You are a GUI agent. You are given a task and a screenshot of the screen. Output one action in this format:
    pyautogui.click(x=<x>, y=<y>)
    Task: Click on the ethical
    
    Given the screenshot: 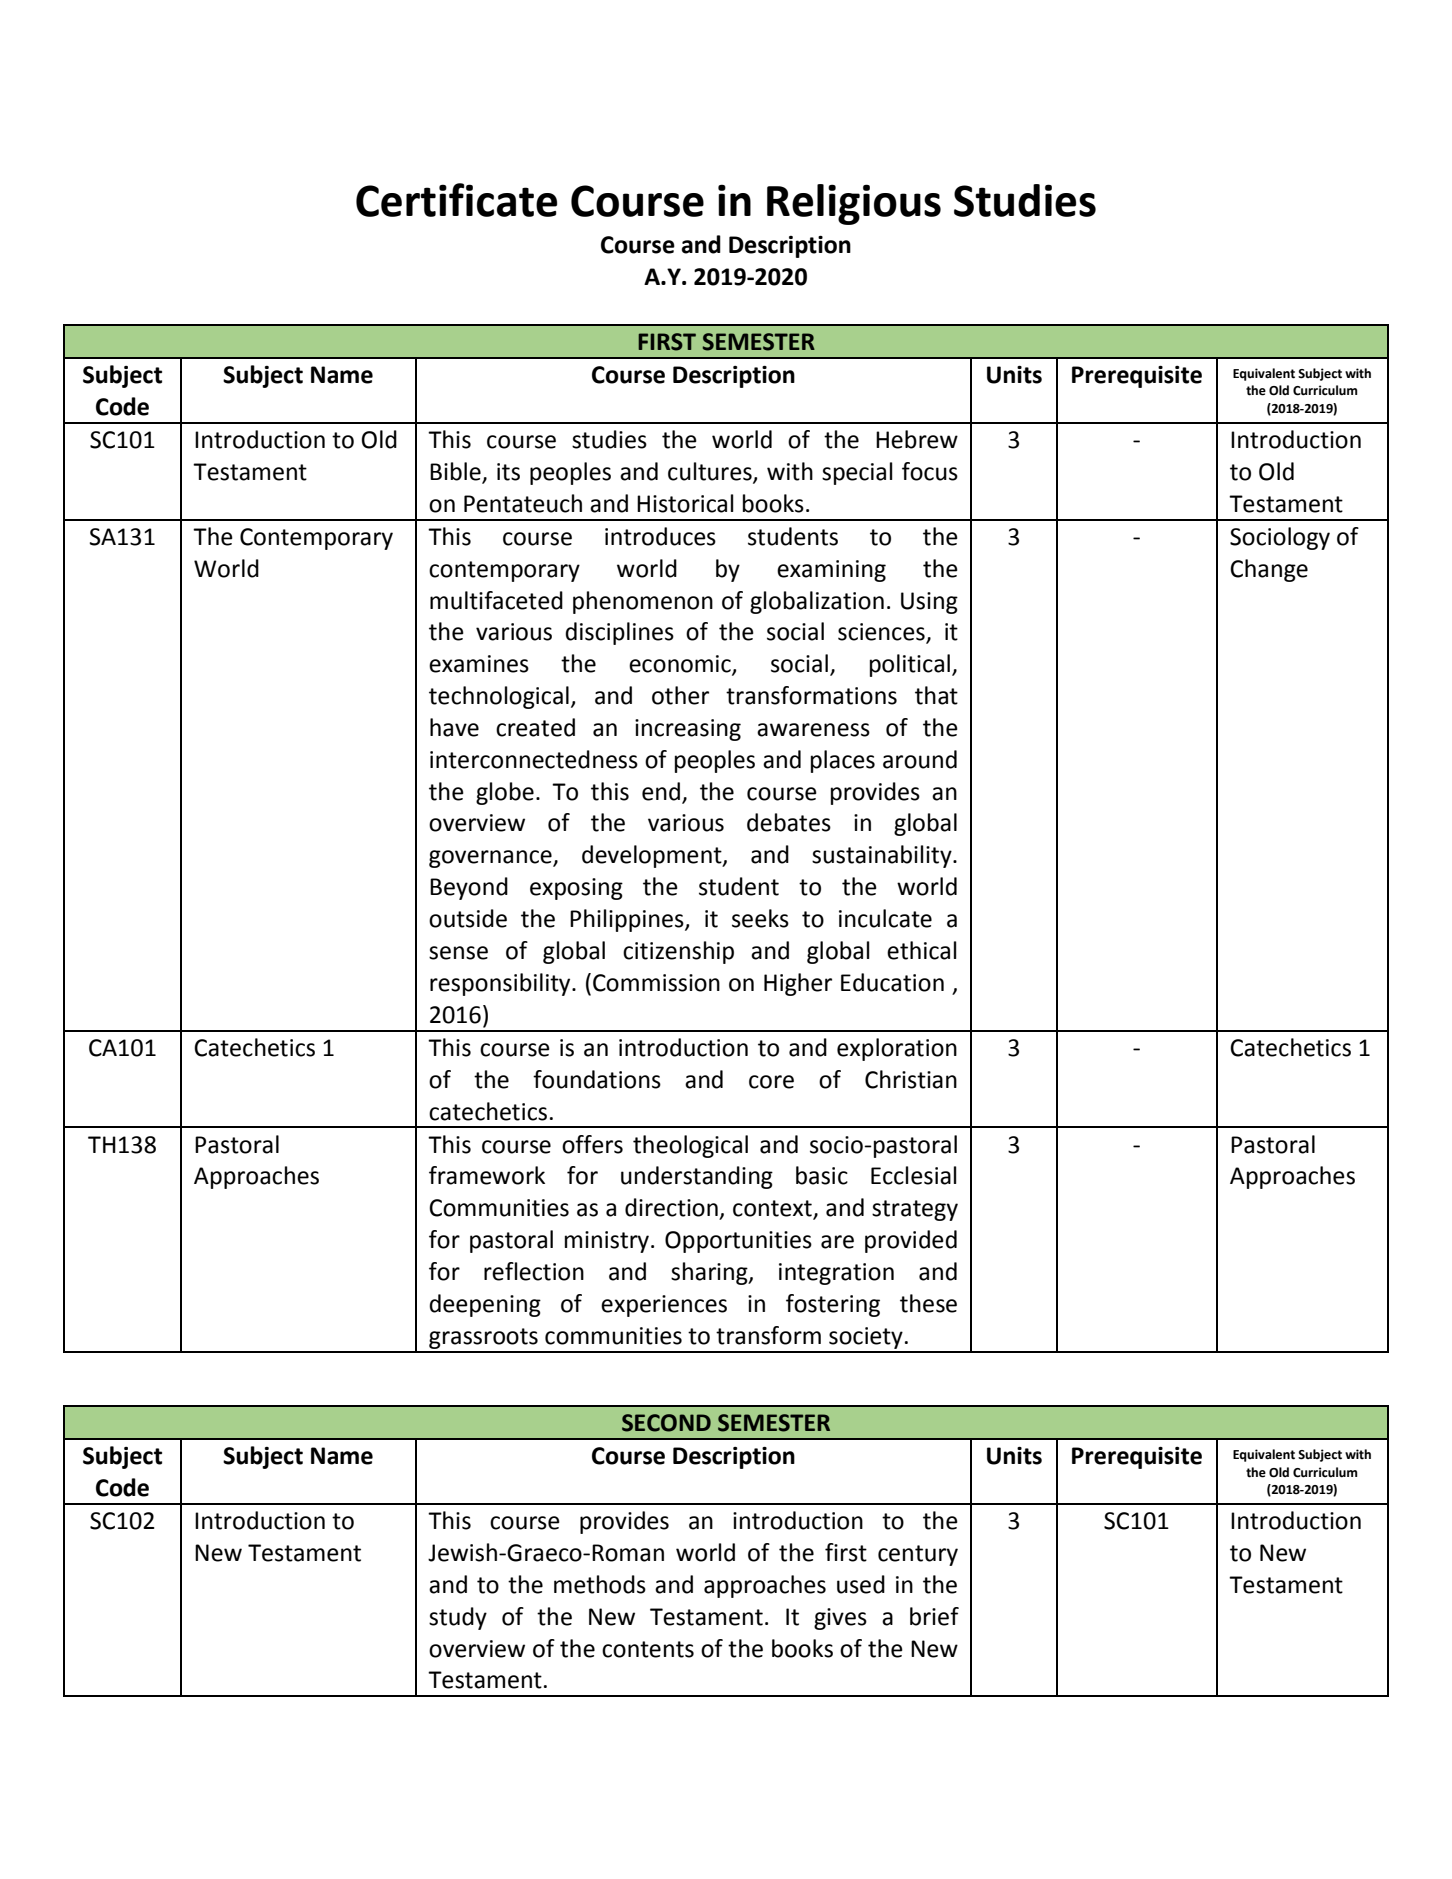 What is the action you would take?
    pyautogui.click(x=921, y=950)
